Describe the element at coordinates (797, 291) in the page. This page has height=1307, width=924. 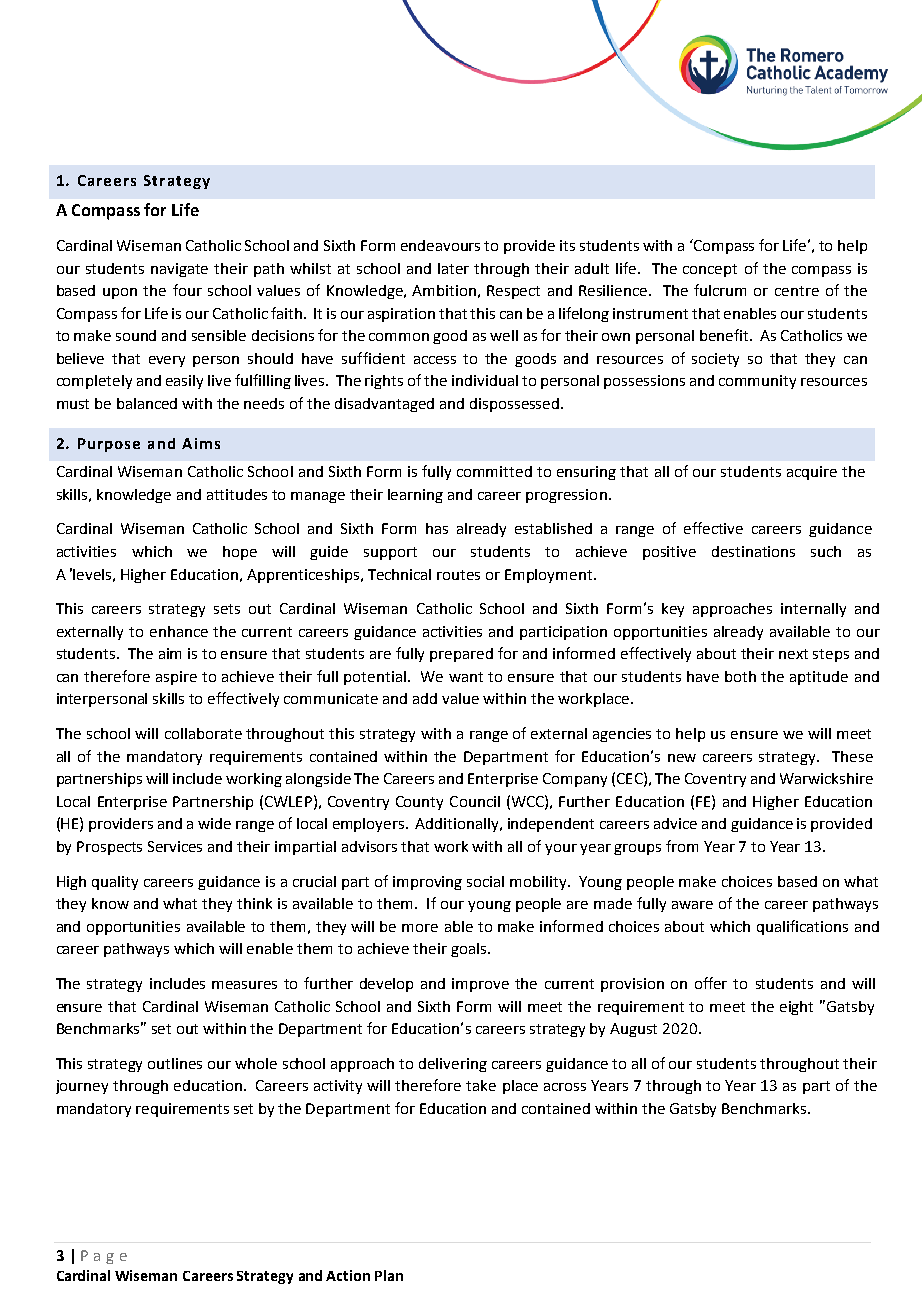
I see `centre` at that location.
